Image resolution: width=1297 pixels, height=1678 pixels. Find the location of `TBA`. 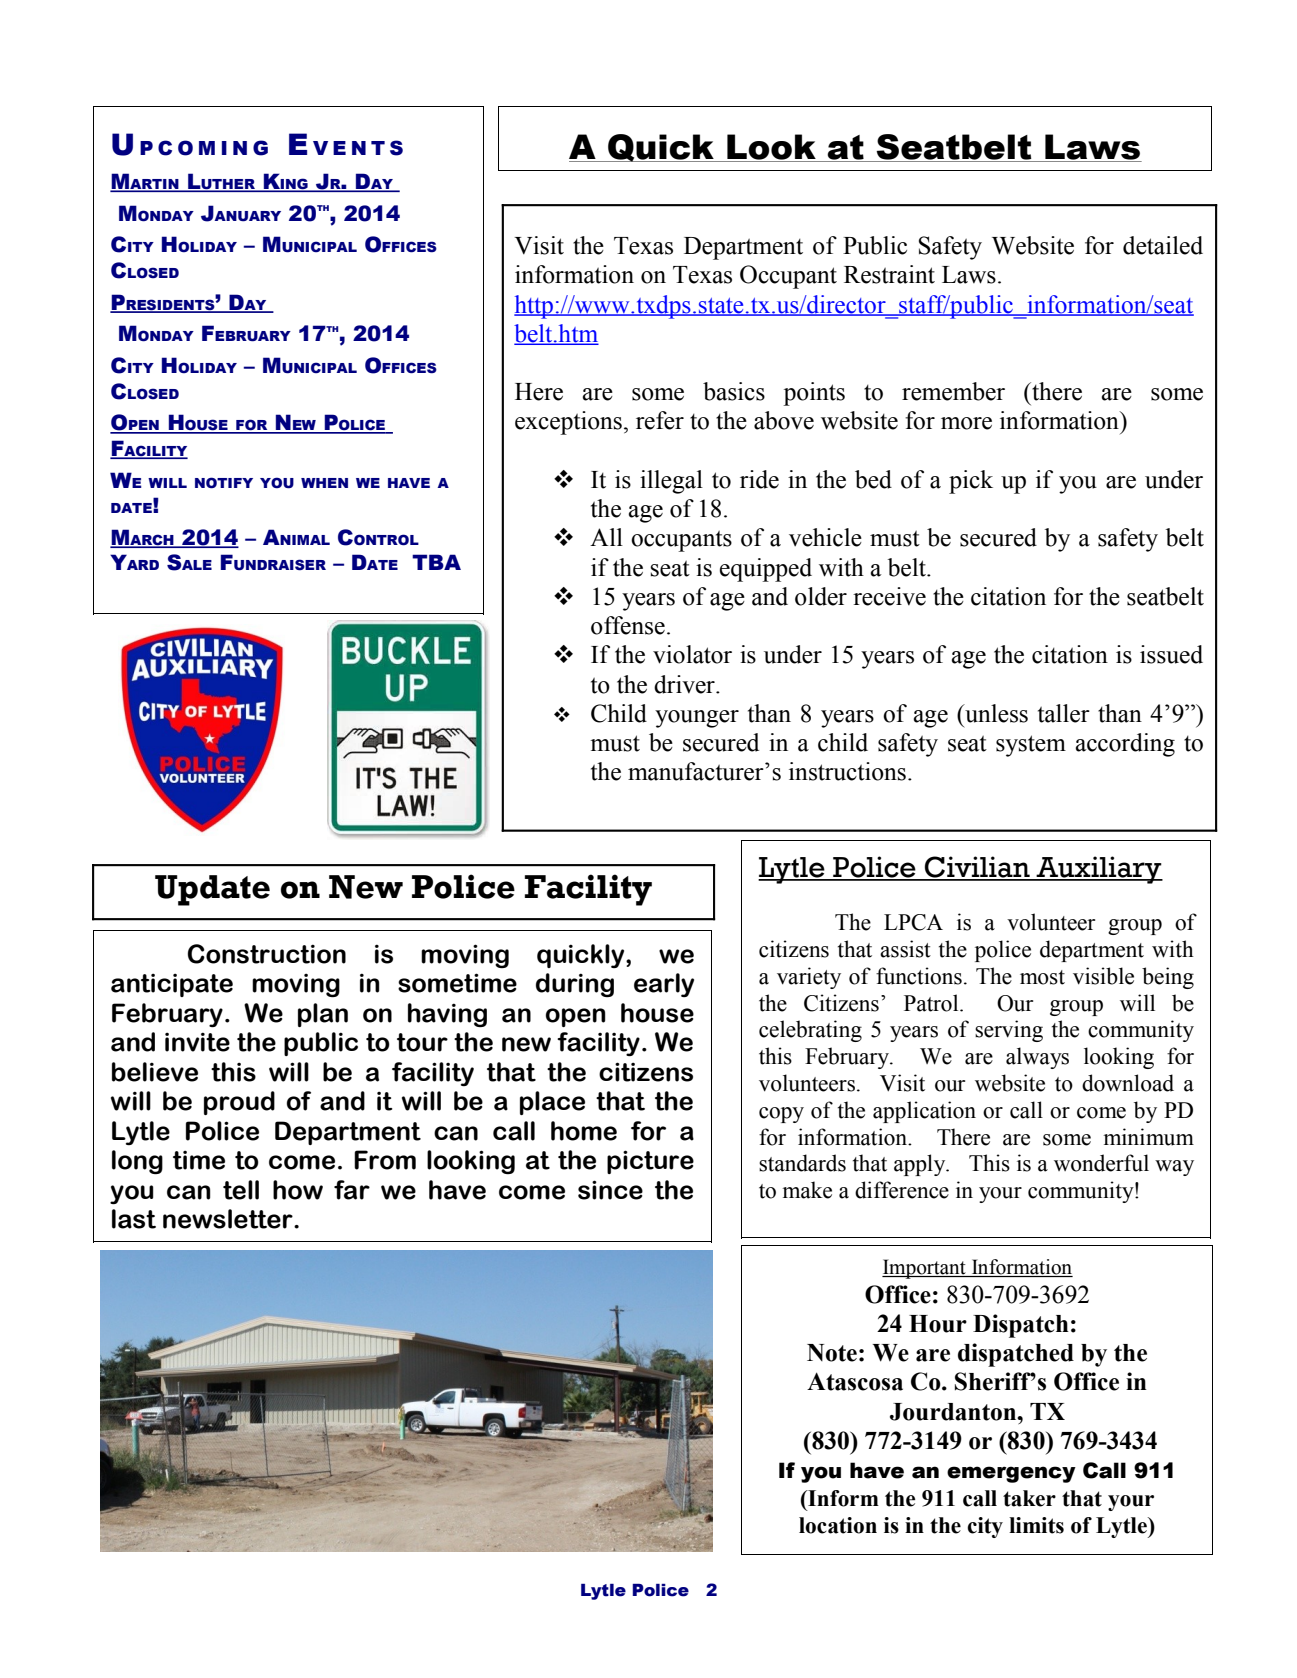

TBA is located at coordinates (436, 562).
